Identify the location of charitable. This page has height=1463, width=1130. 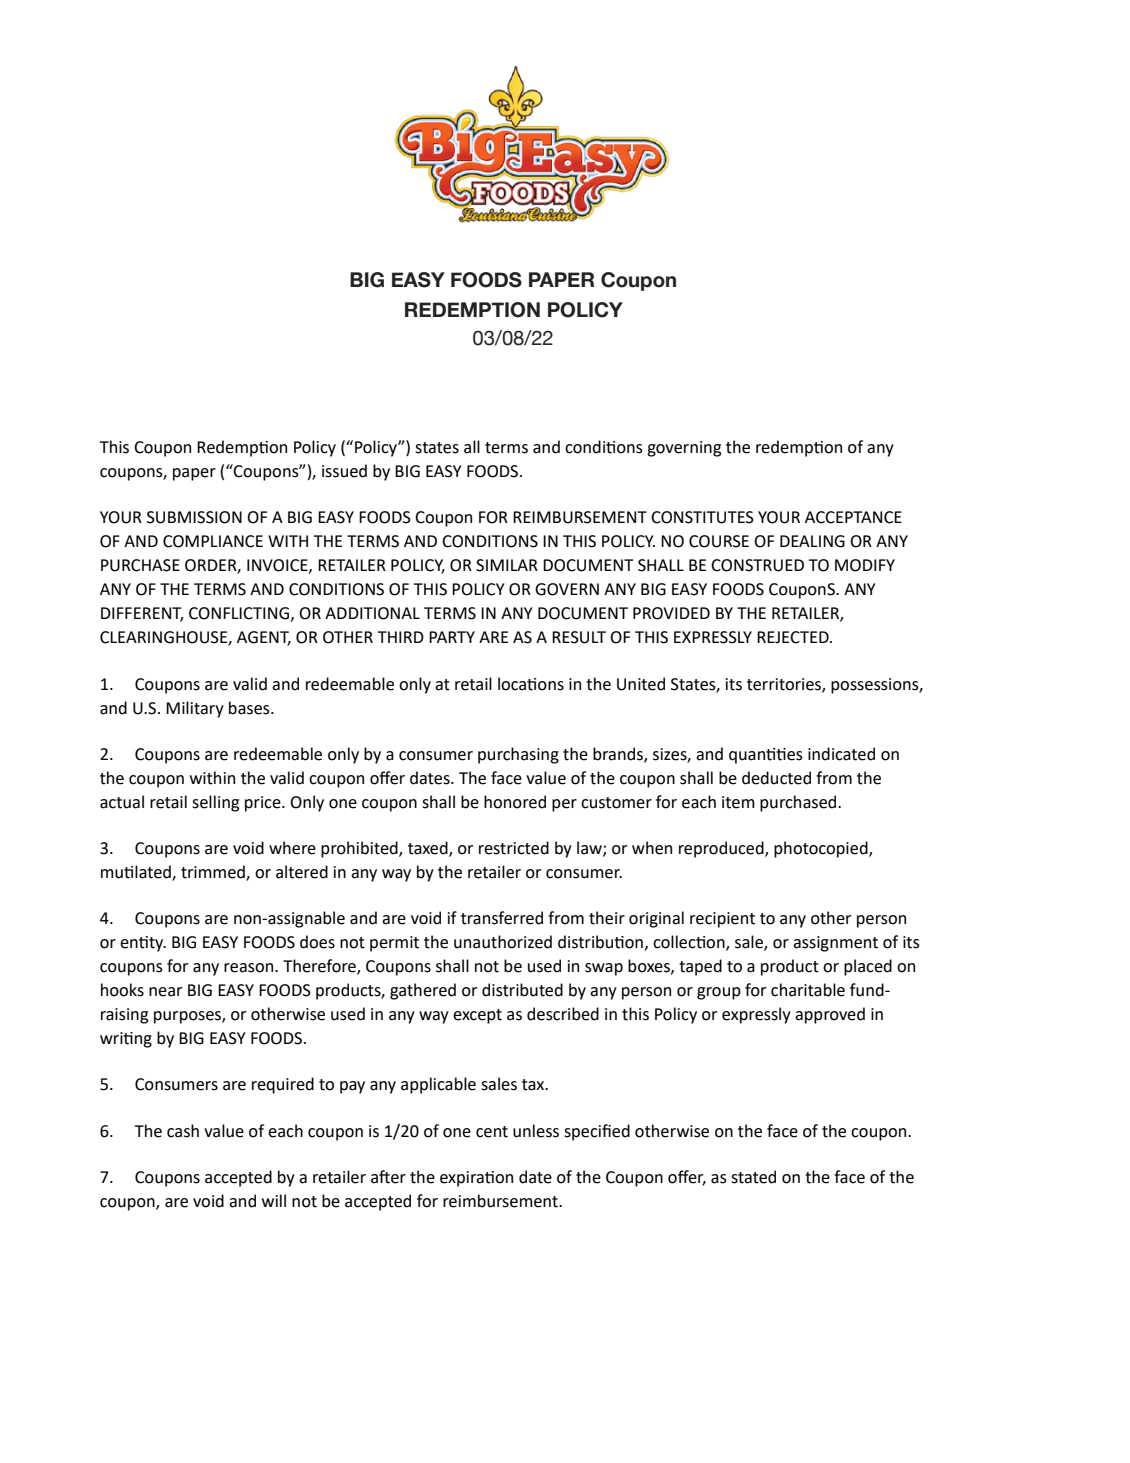
(808, 990).
